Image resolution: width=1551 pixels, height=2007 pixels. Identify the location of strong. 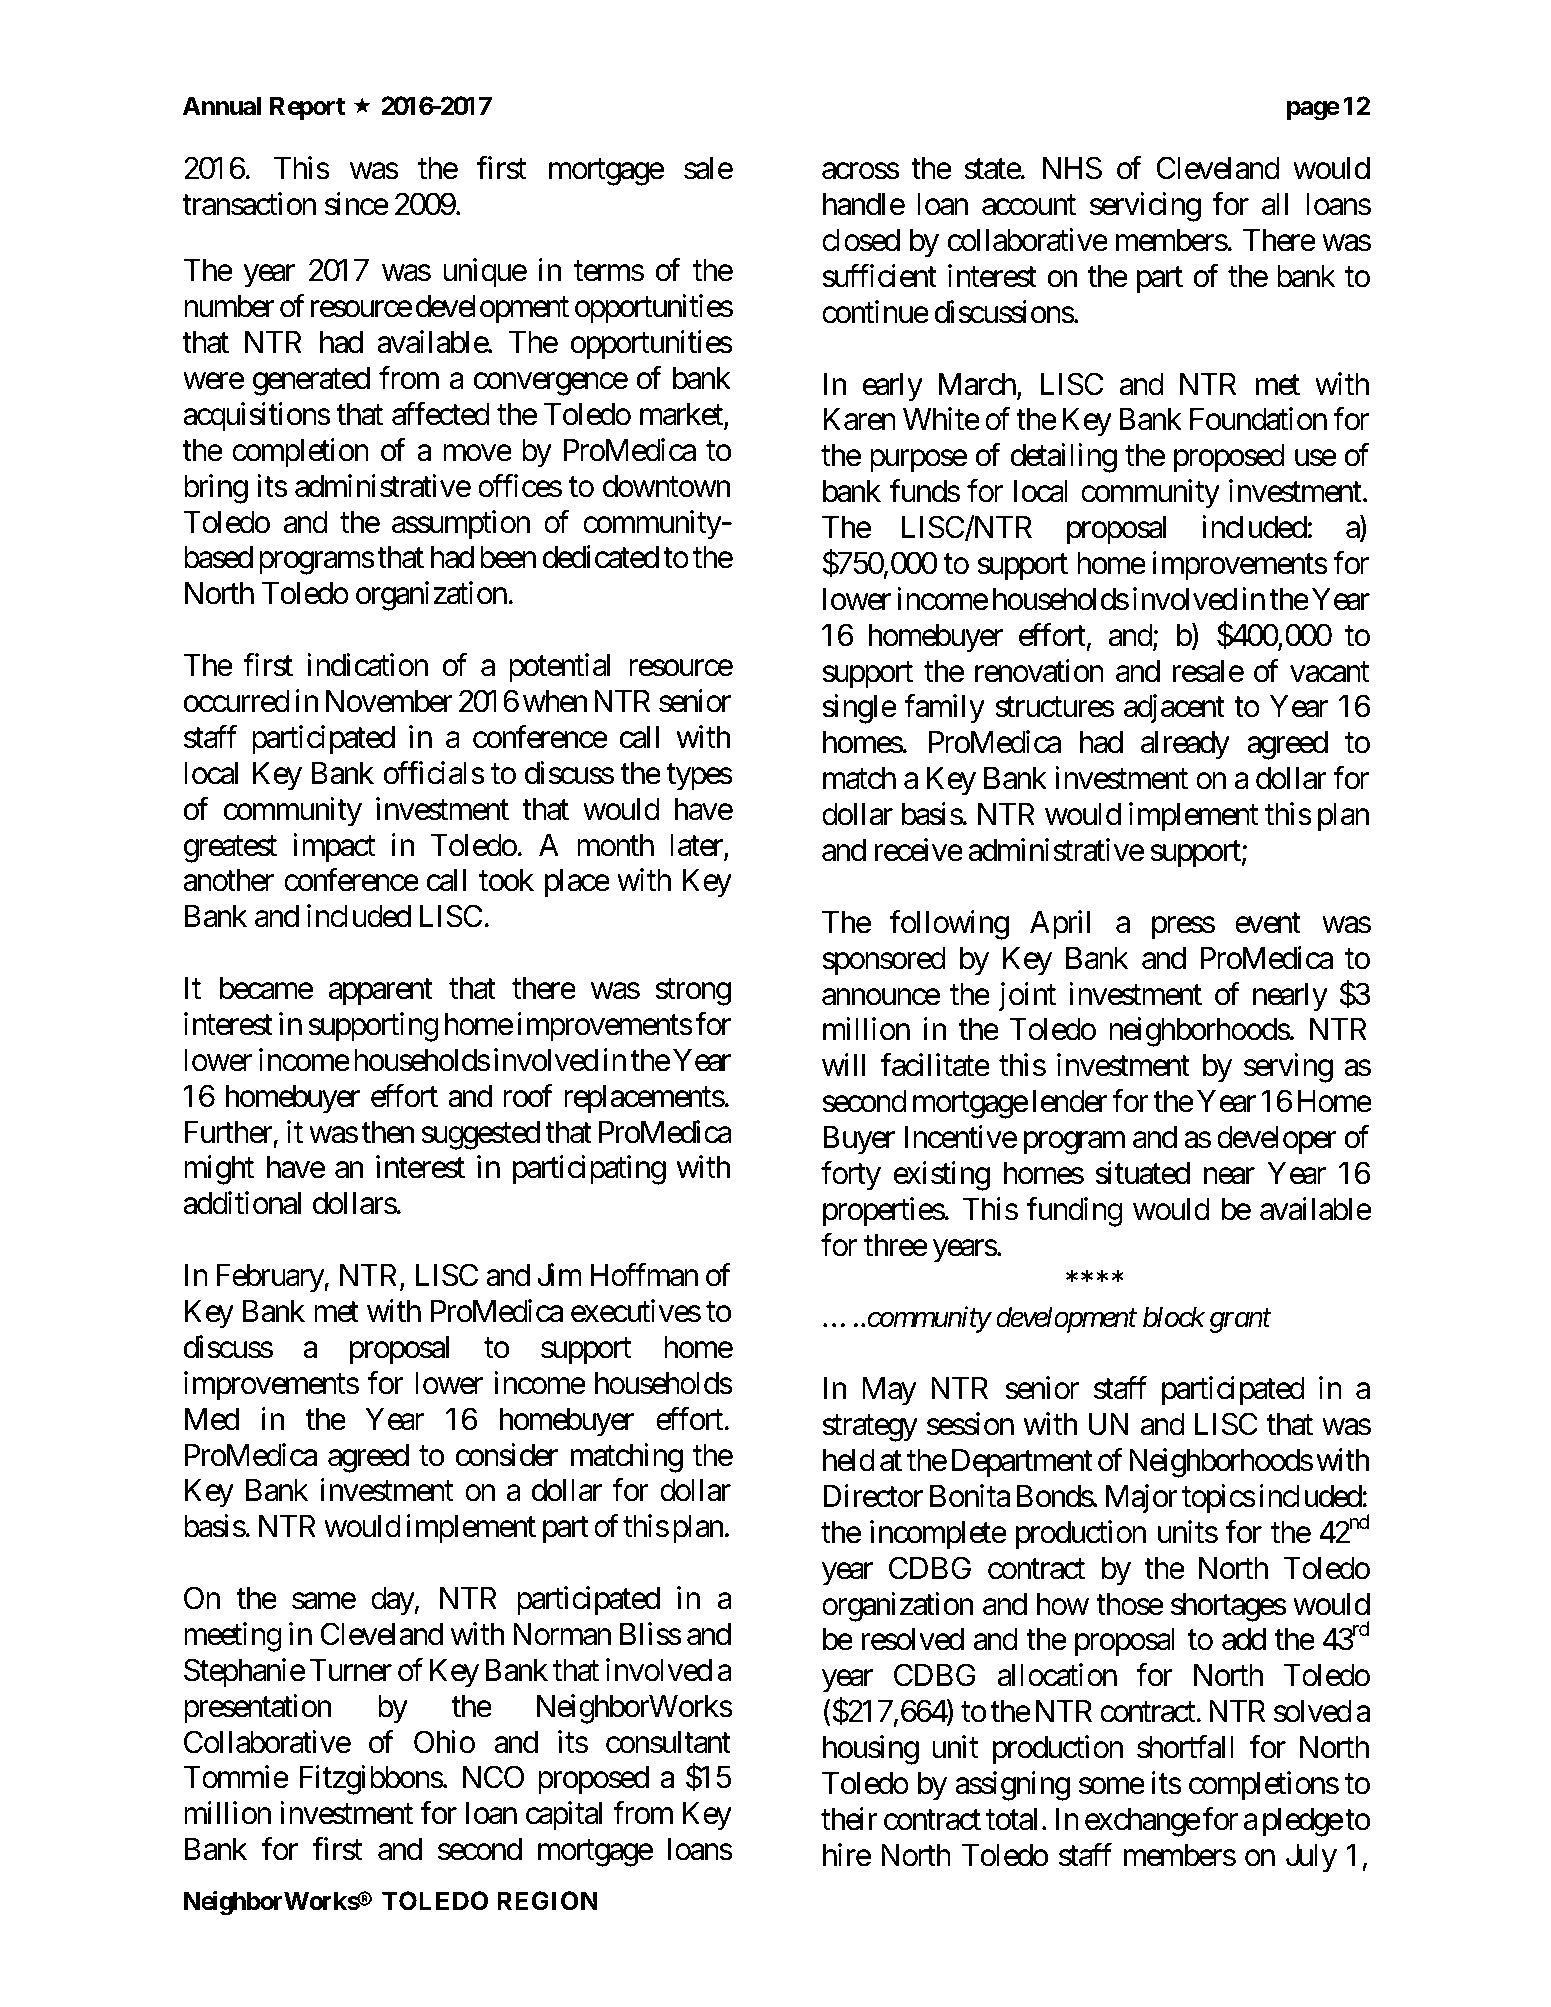
(693, 992).
